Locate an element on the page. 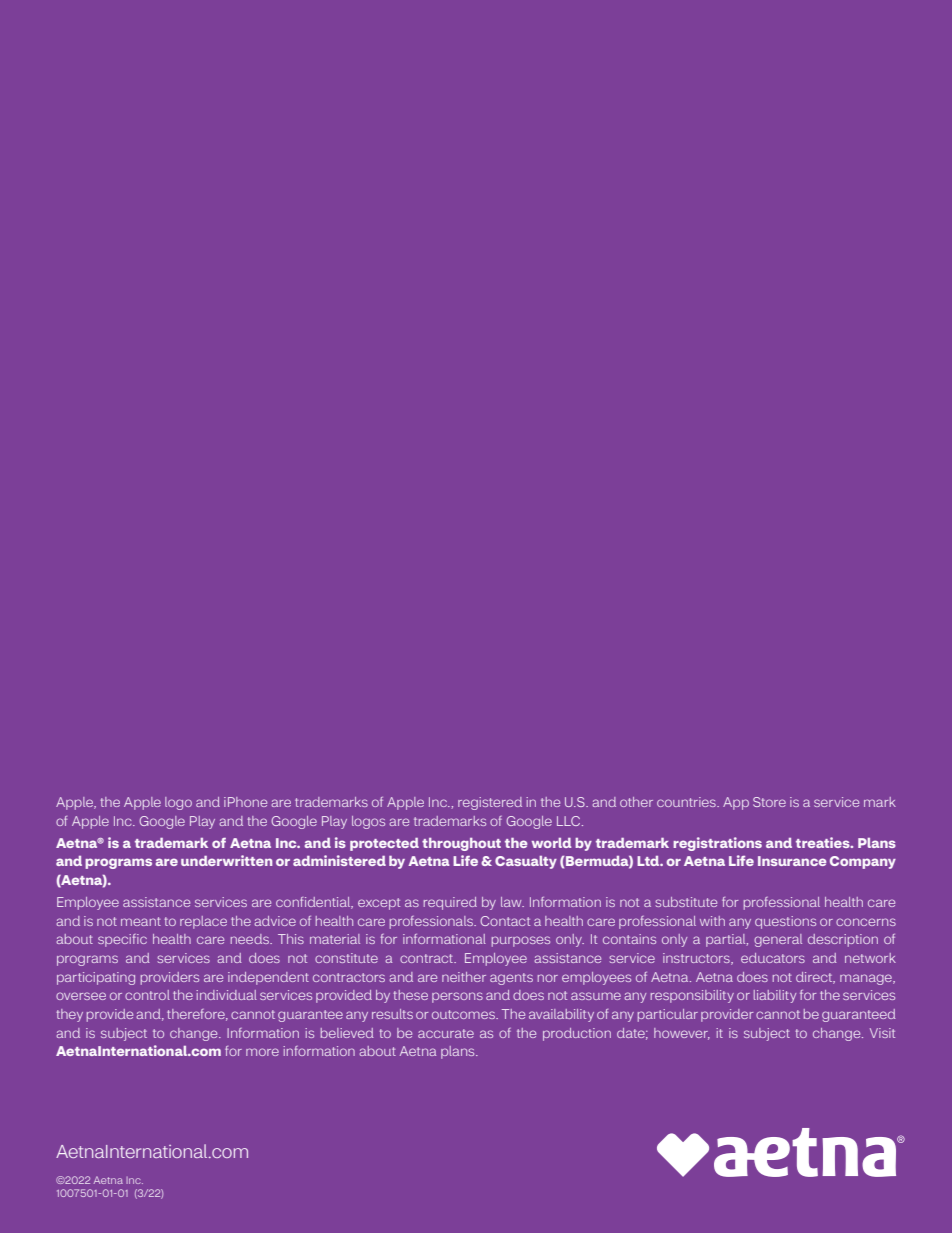 The width and height of the image is (952, 1233). educators is located at coordinates (773, 958).
